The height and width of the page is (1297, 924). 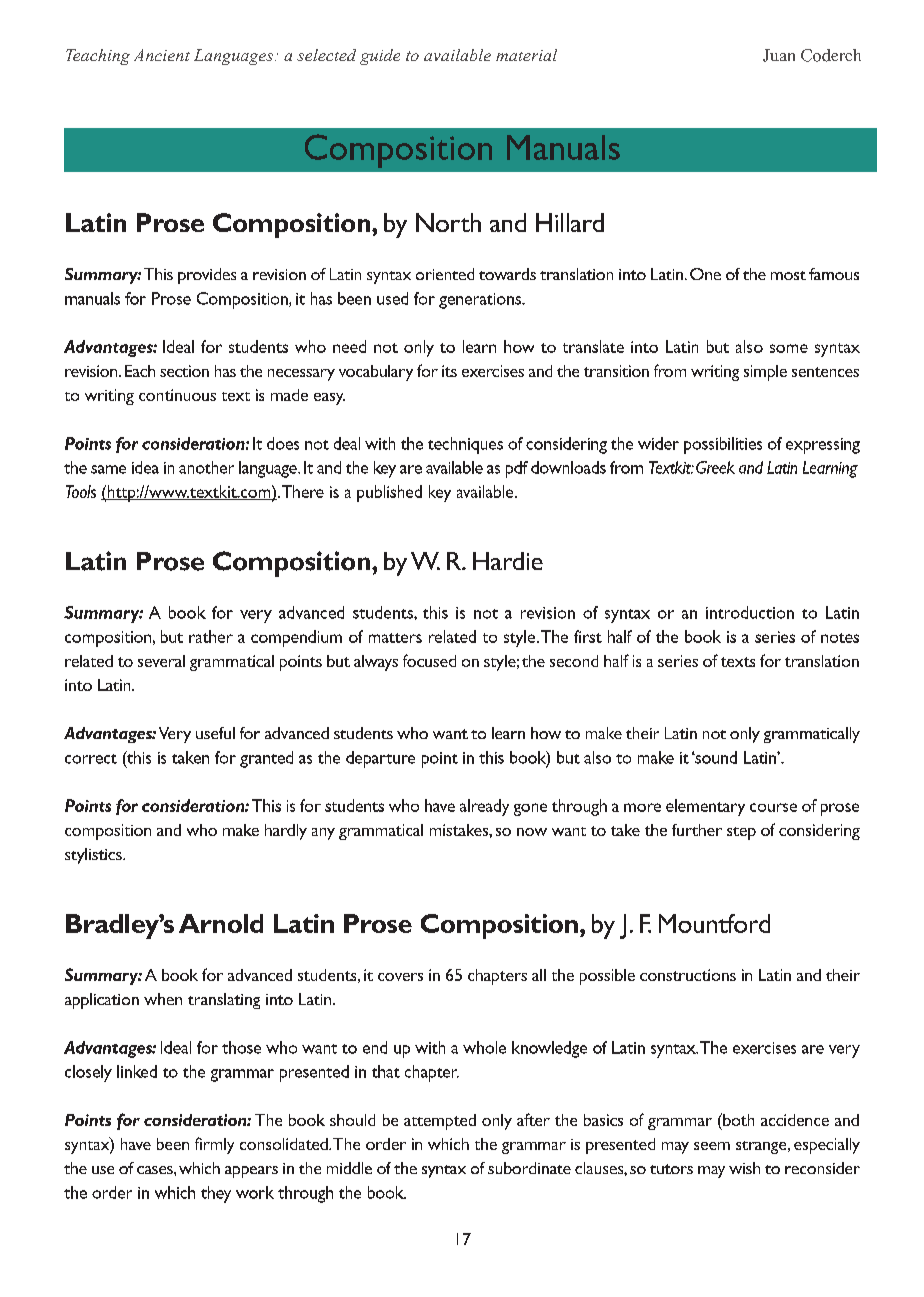 What do you see at coordinates (779, 55) in the page?
I see `Juan` at bounding box center [779, 55].
